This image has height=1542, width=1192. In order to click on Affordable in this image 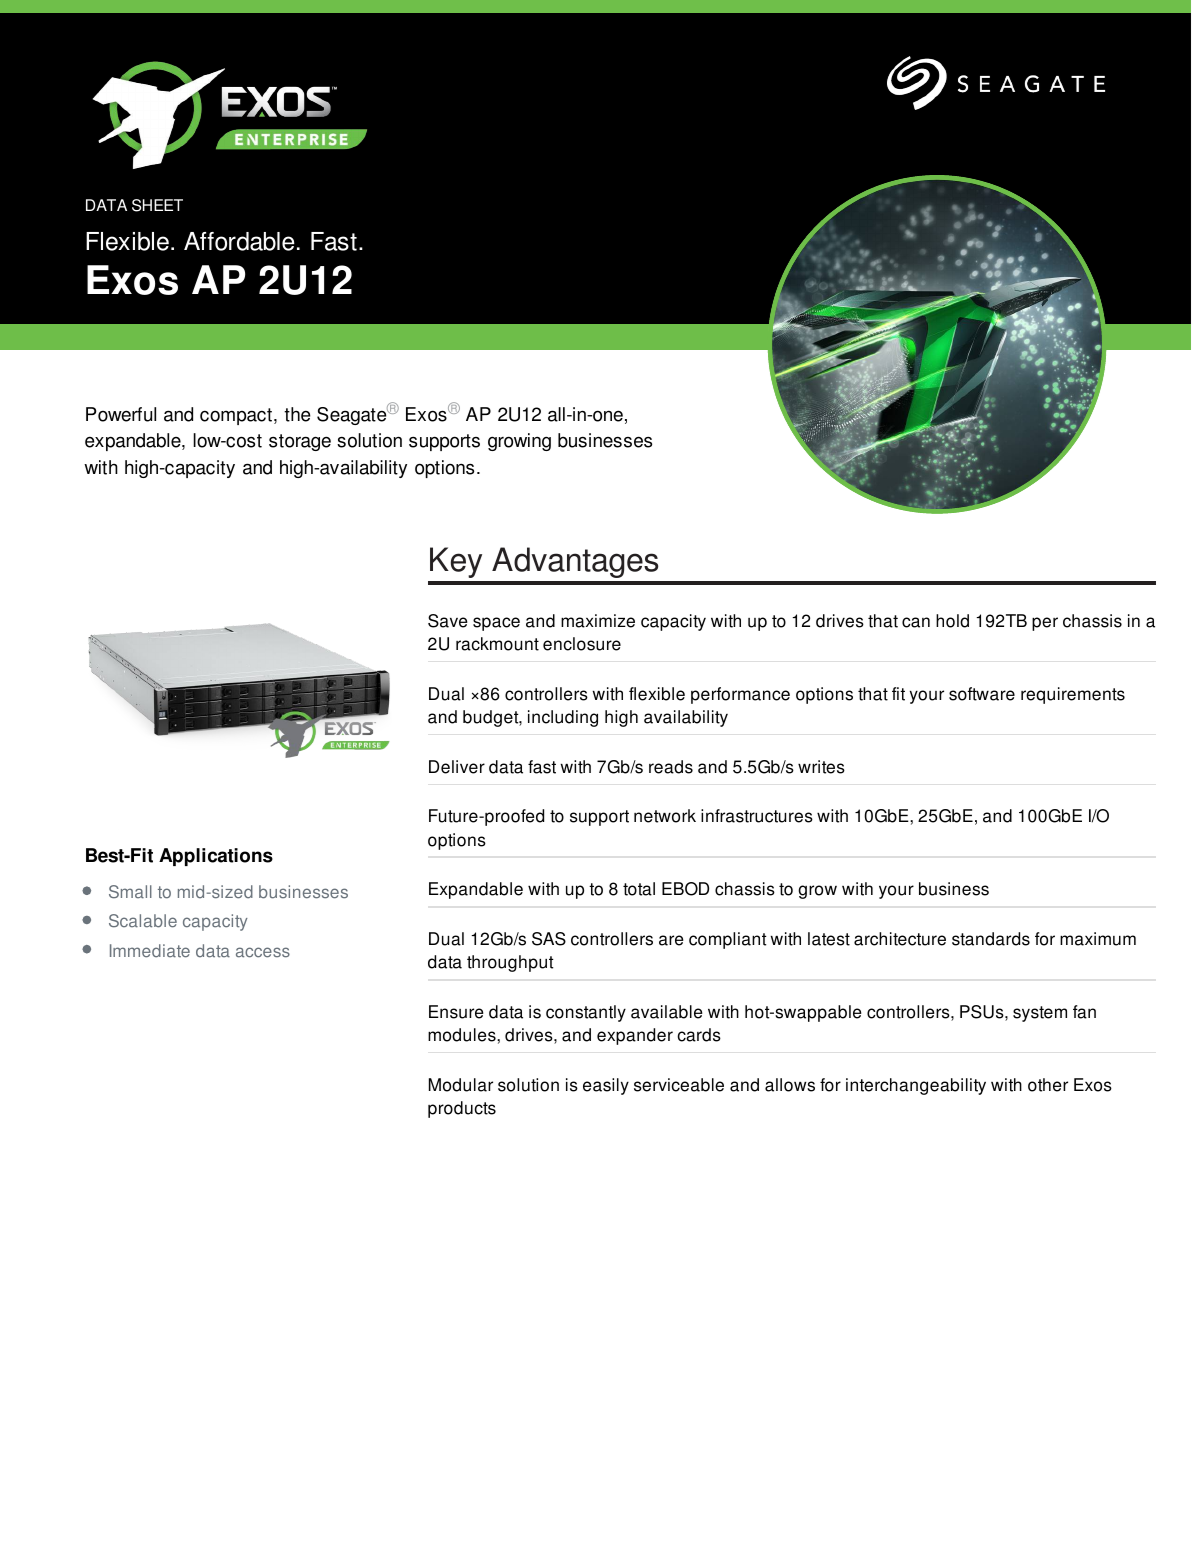, I will do `click(239, 241)`.
